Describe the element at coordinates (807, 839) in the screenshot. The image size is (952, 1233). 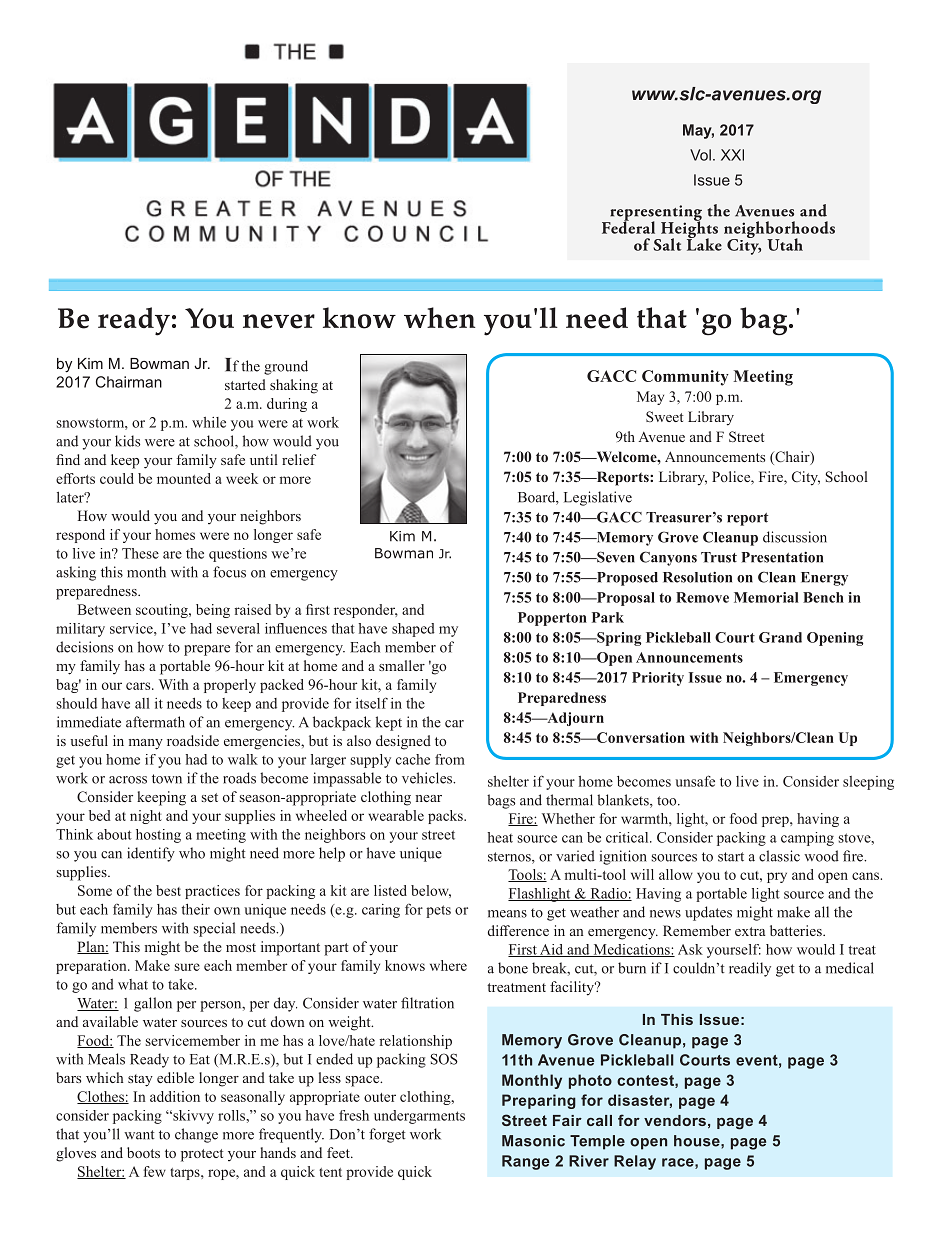
I see `camping` at that location.
